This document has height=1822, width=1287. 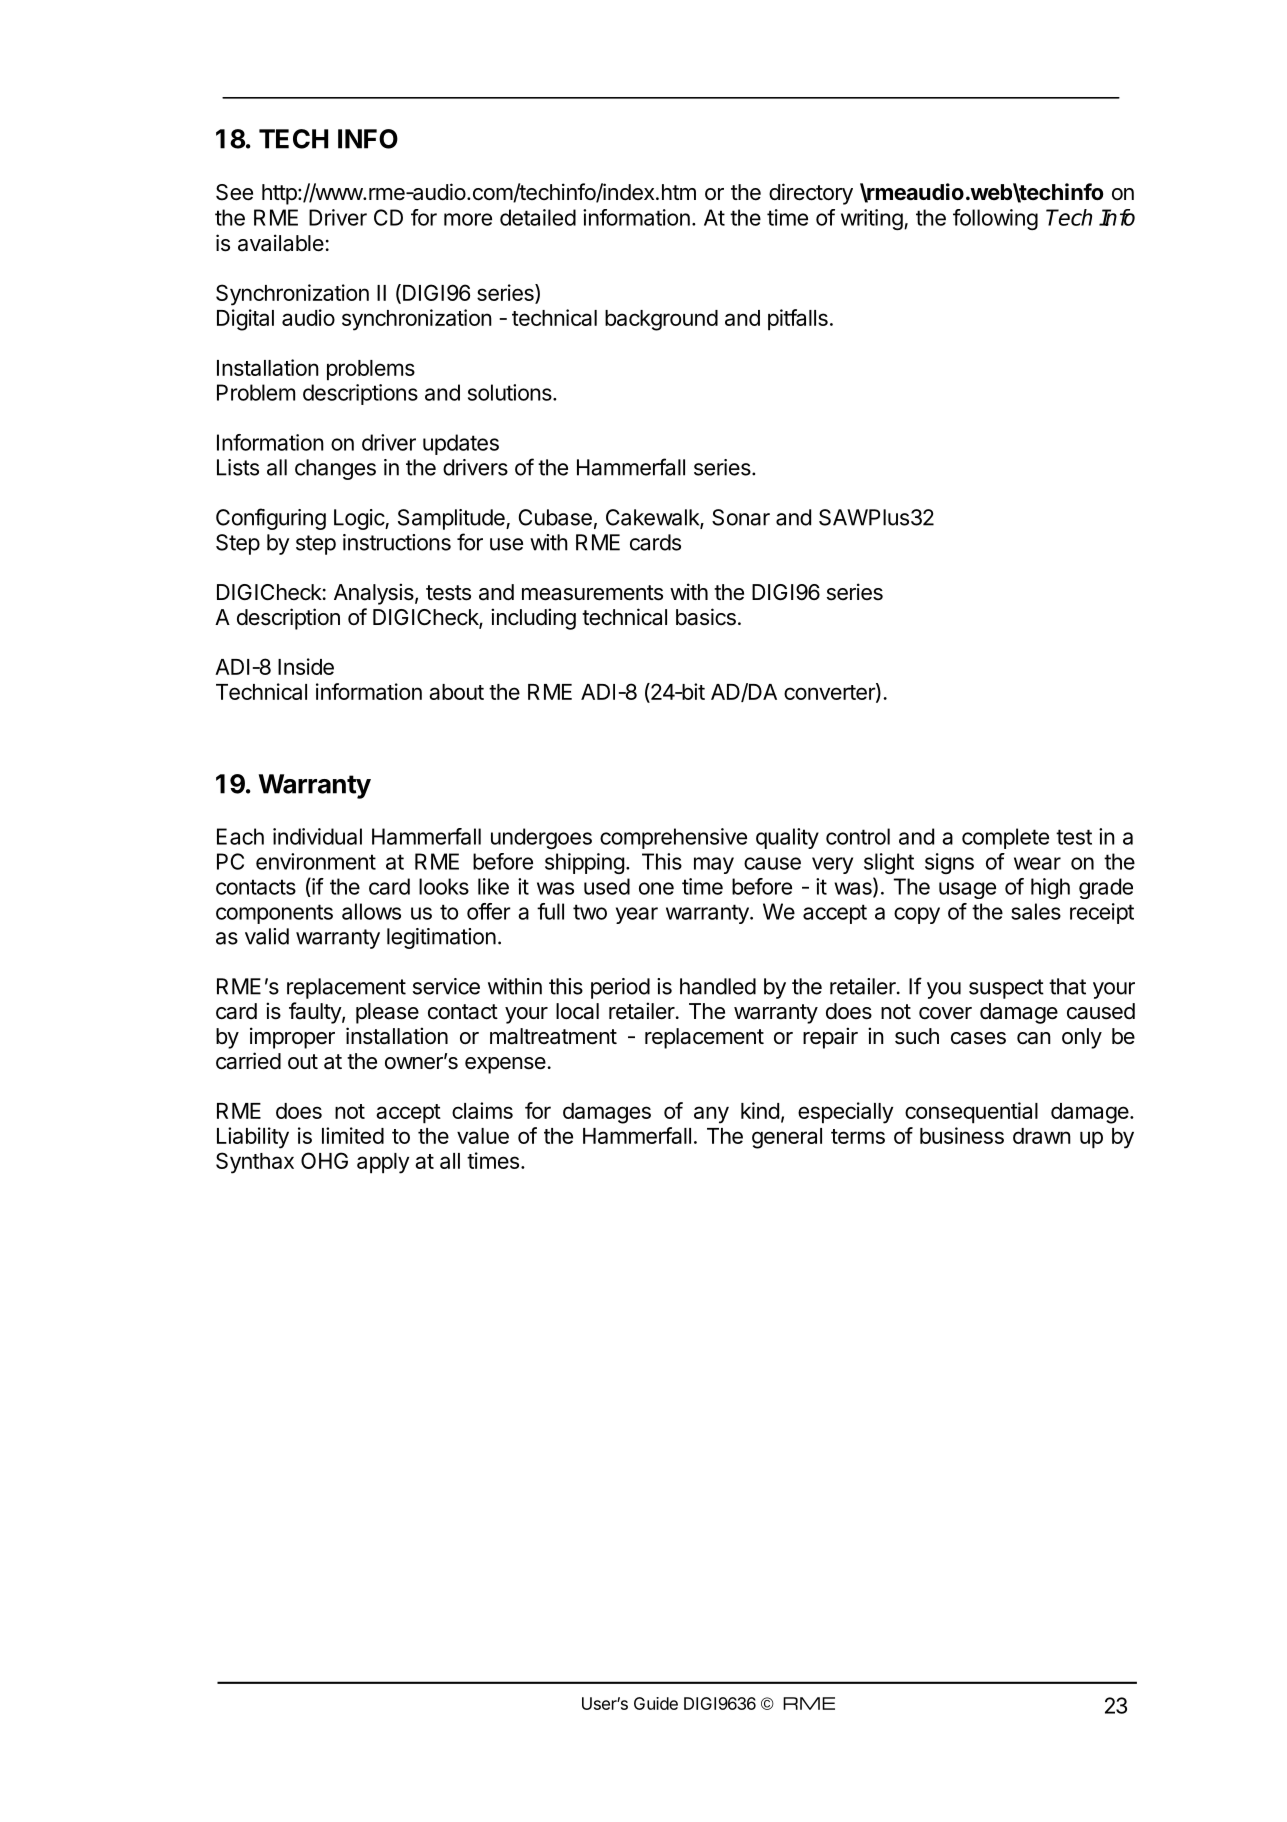 I want to click on available, so click(x=281, y=243).
